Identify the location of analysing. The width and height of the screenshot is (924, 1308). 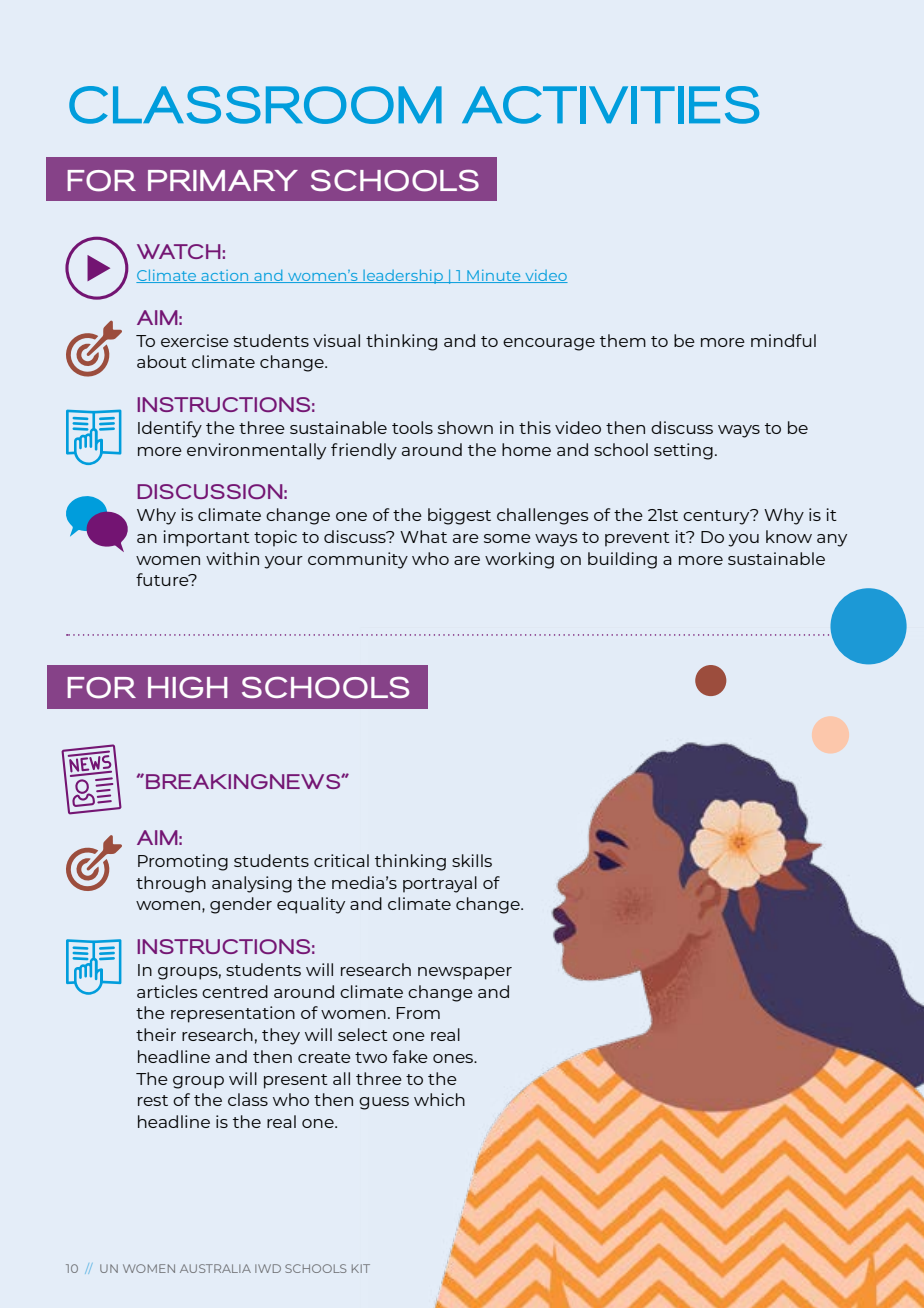
(252, 884).
